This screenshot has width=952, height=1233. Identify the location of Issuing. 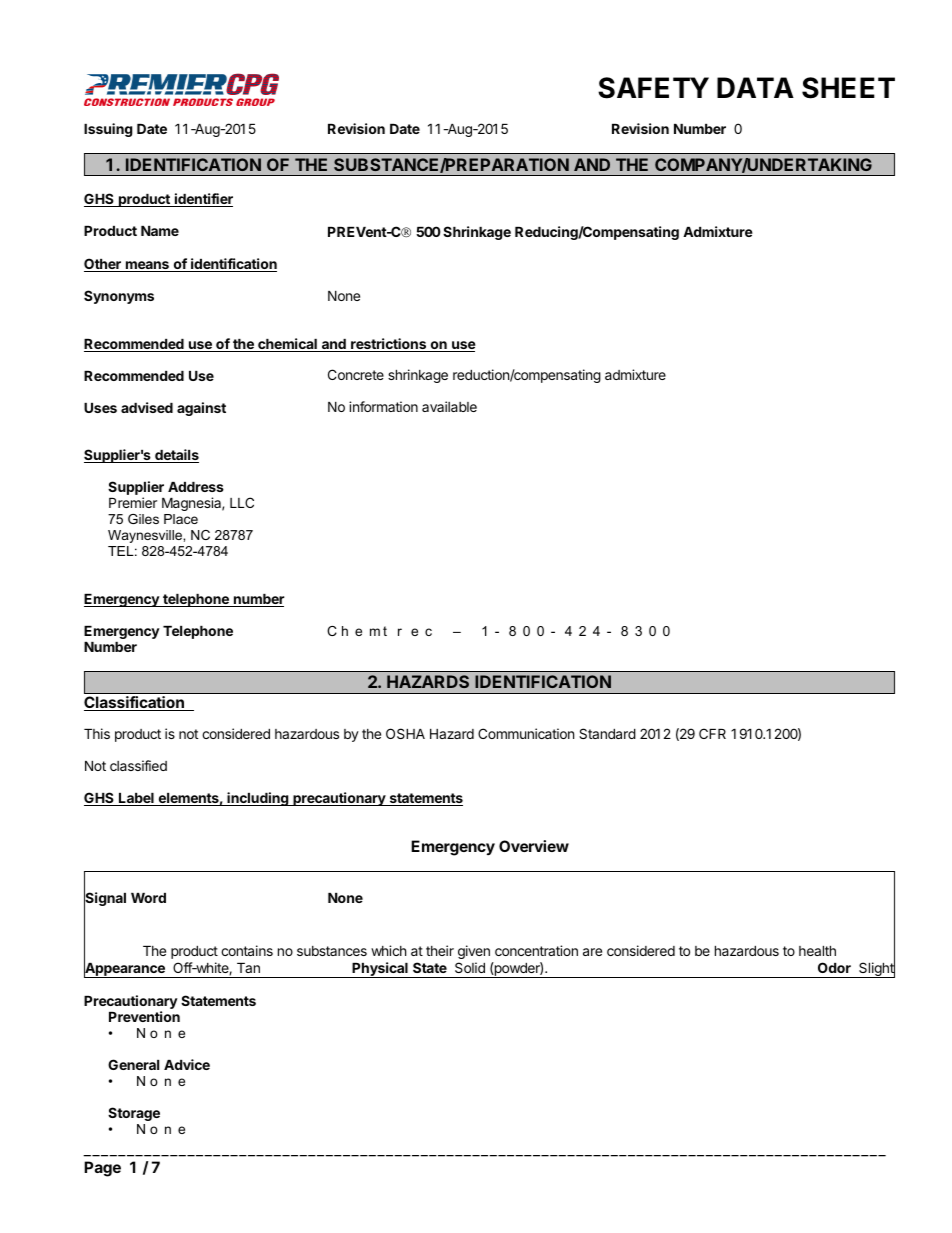
(108, 130).
